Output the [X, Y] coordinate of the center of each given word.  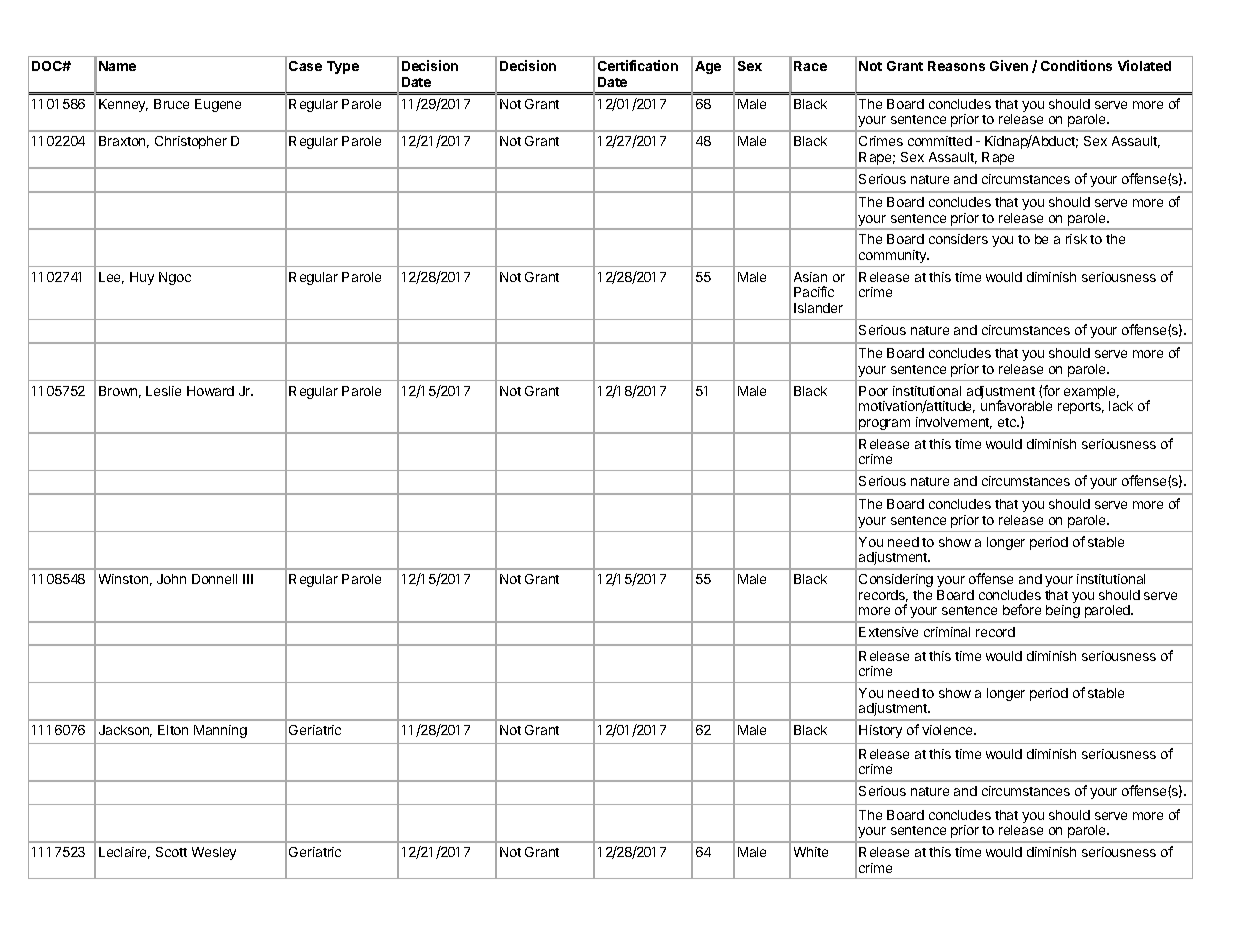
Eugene [218, 105]
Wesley [214, 853]
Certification [638, 65]
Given [1009, 65]
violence [948, 730]
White [811, 852]
